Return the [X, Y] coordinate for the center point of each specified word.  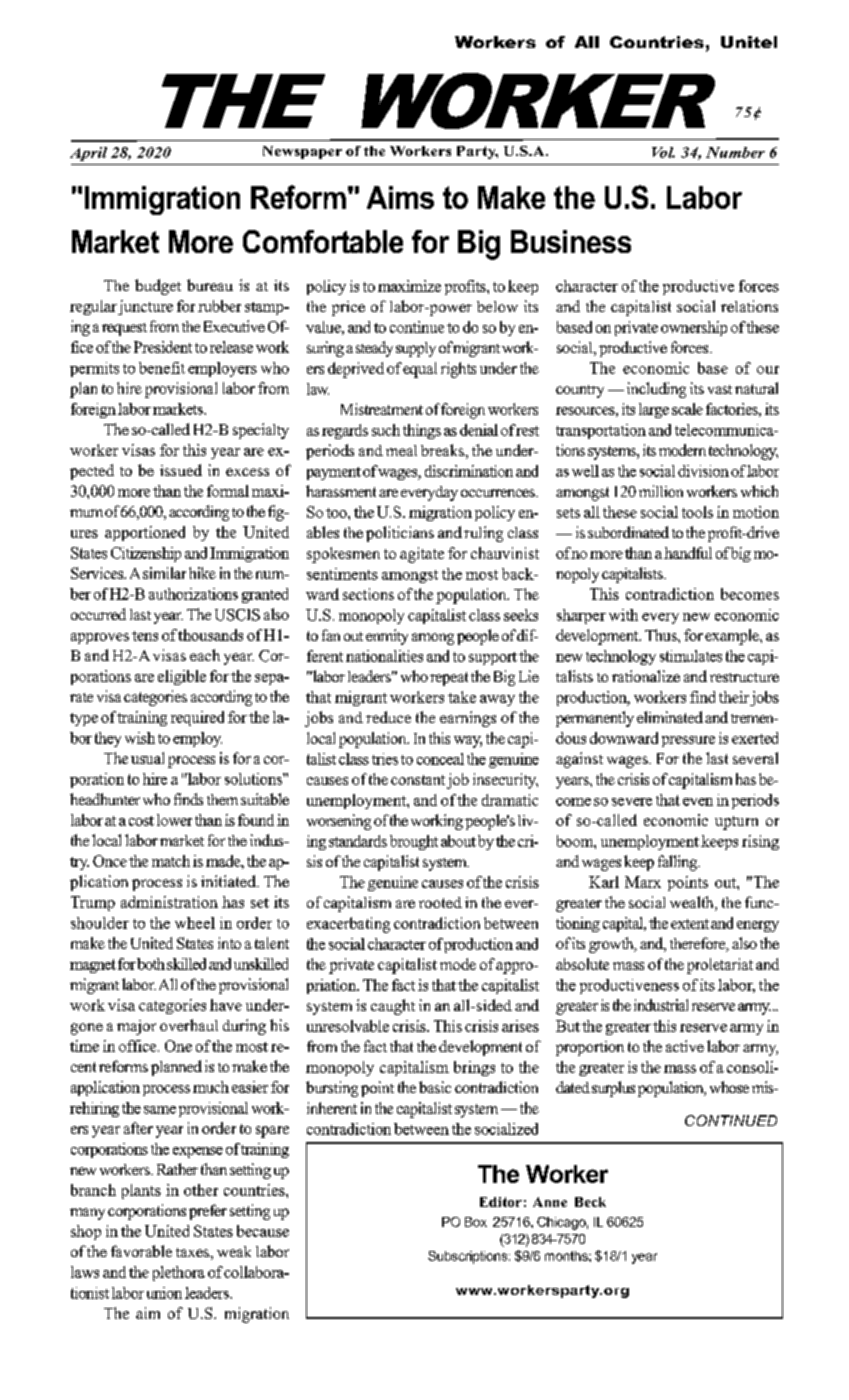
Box [476, 1222]
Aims [400, 197]
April [88, 154]
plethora [179, 1273]
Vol [663, 152]
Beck [590, 1202]
